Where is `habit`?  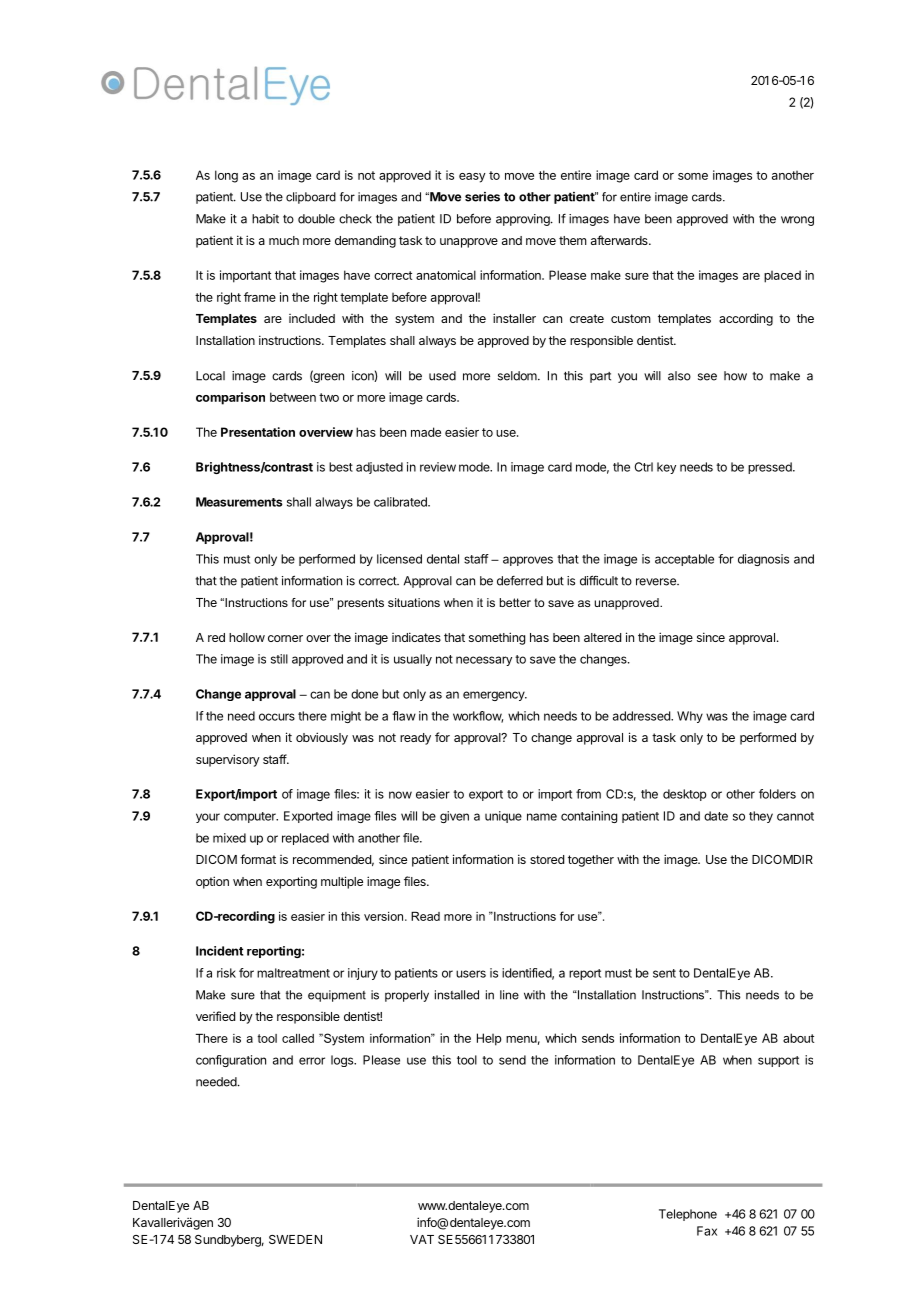 habit is located at coordinates (265, 219).
